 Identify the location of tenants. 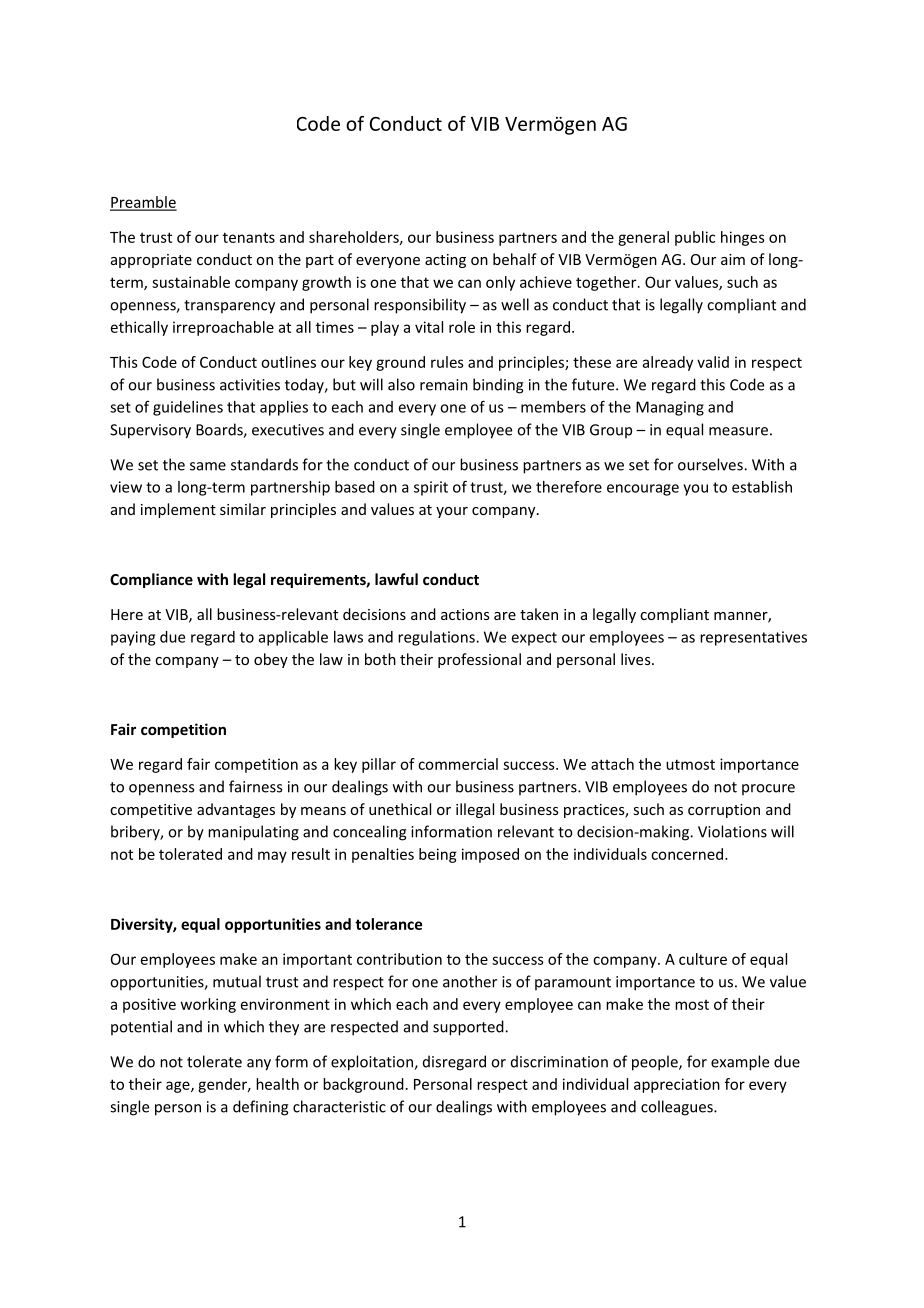
(249, 237).
